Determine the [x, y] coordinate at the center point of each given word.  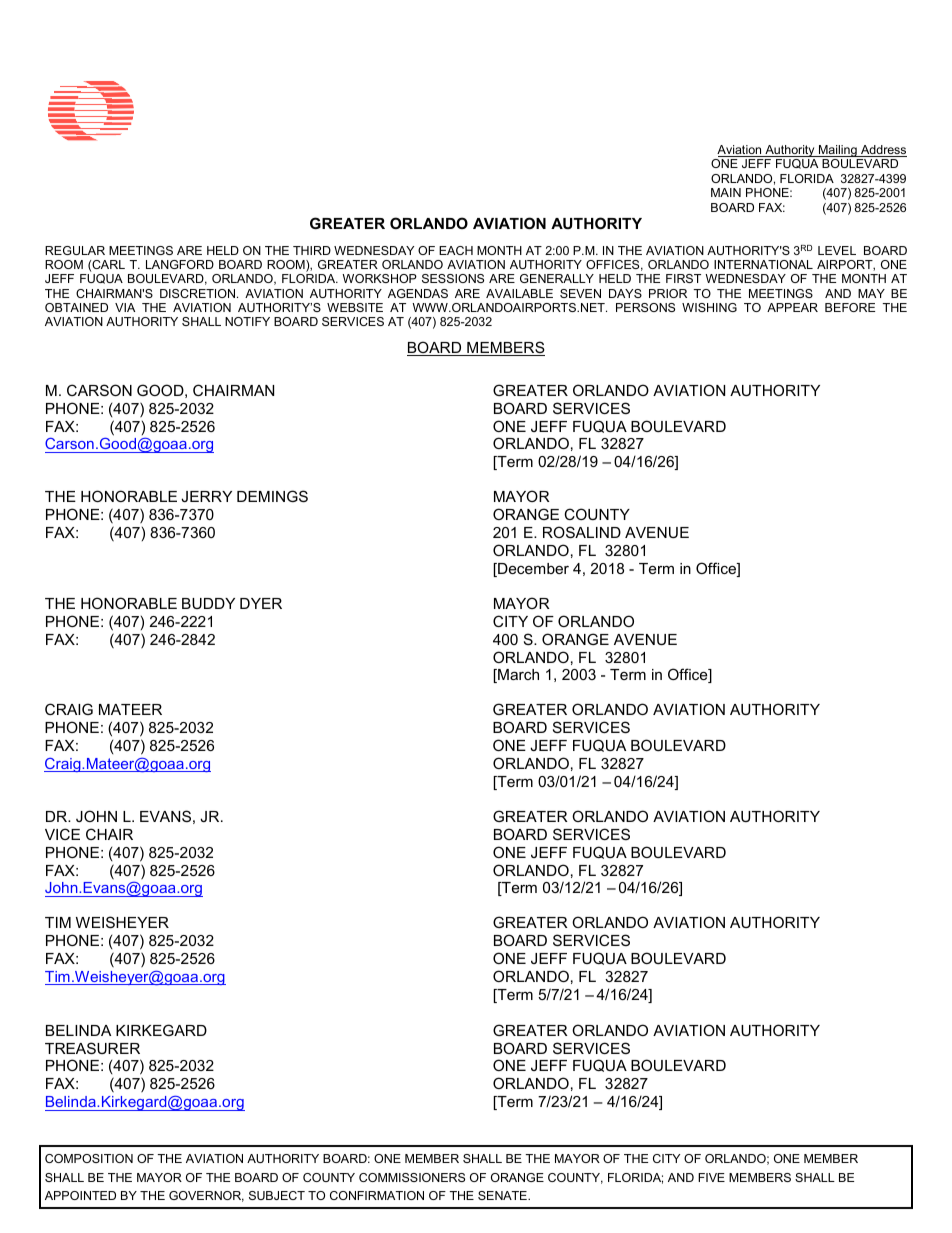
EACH [456, 250]
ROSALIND [582, 532]
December [532, 570]
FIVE [711, 1177]
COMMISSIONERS [412, 1177]
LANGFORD [180, 264]
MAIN [726, 192]
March [517, 676]
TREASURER [92, 1048]
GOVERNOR [206, 1196]
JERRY [206, 496]
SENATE [503, 1195]
